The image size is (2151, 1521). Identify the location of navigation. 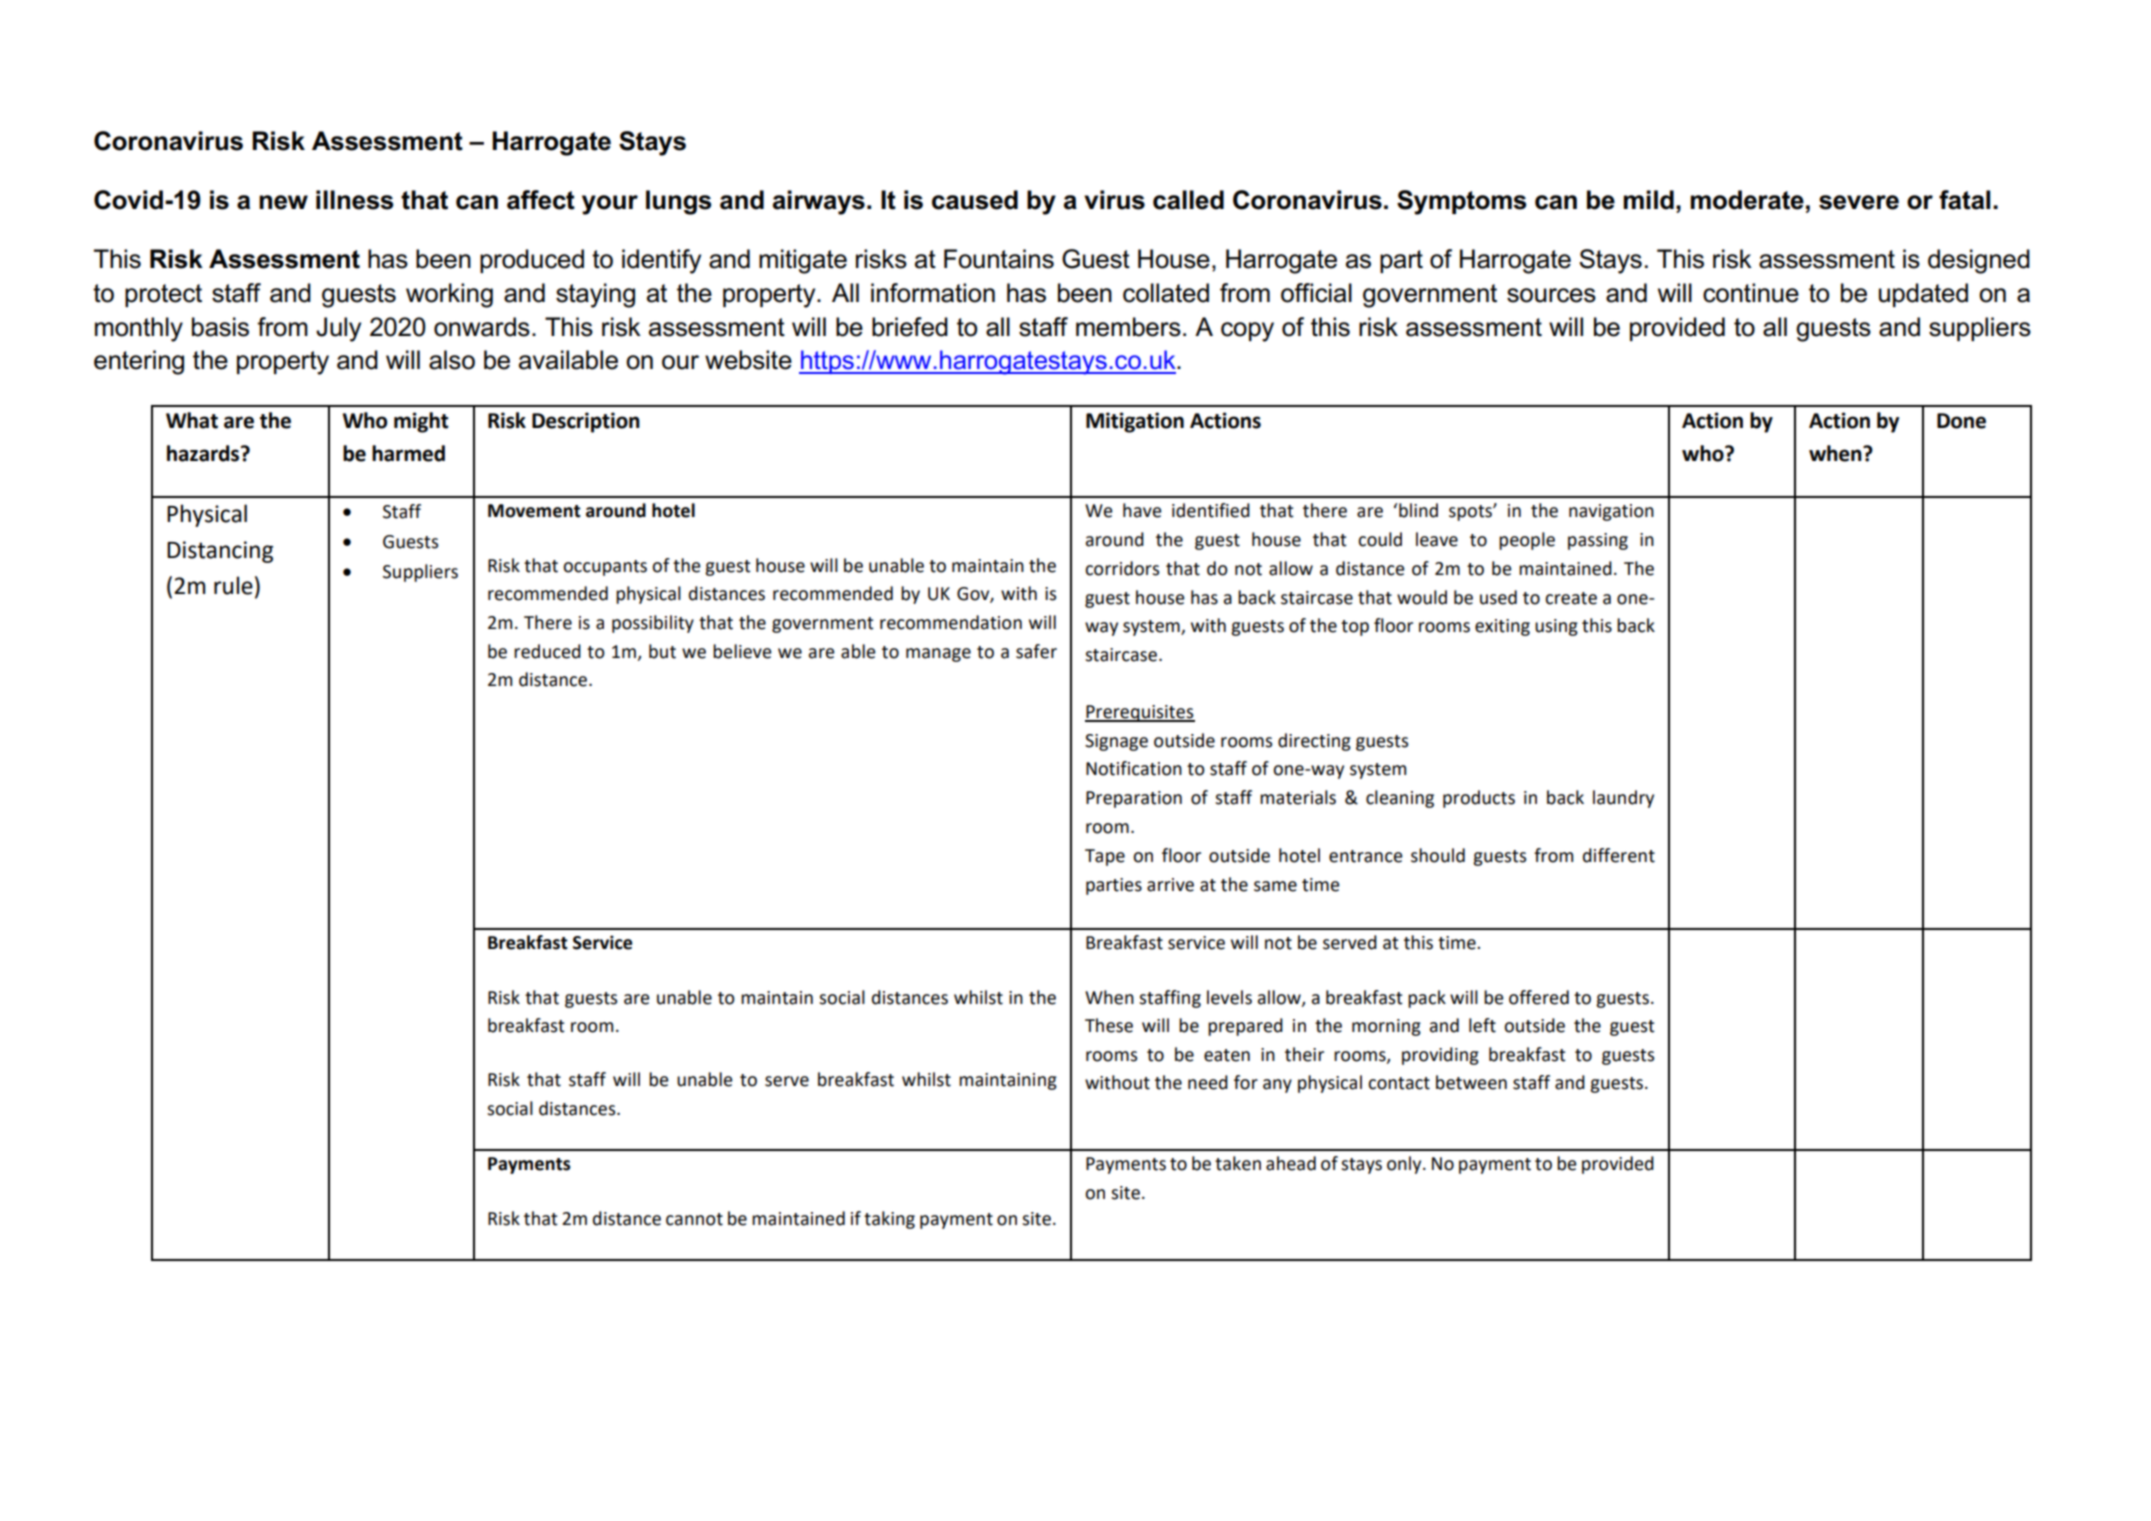
(1611, 512).
